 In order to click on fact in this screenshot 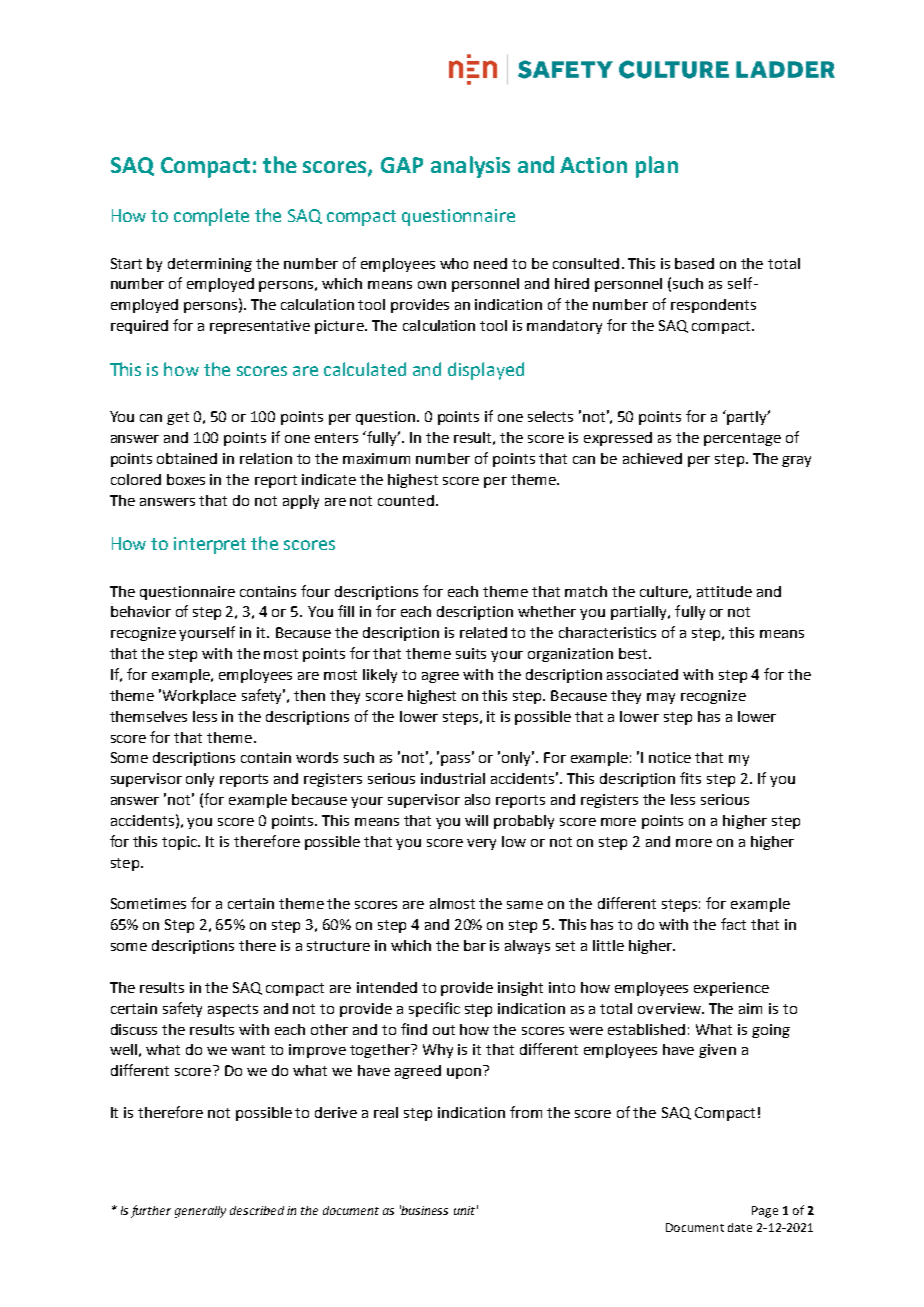, I will do `click(733, 924)`.
